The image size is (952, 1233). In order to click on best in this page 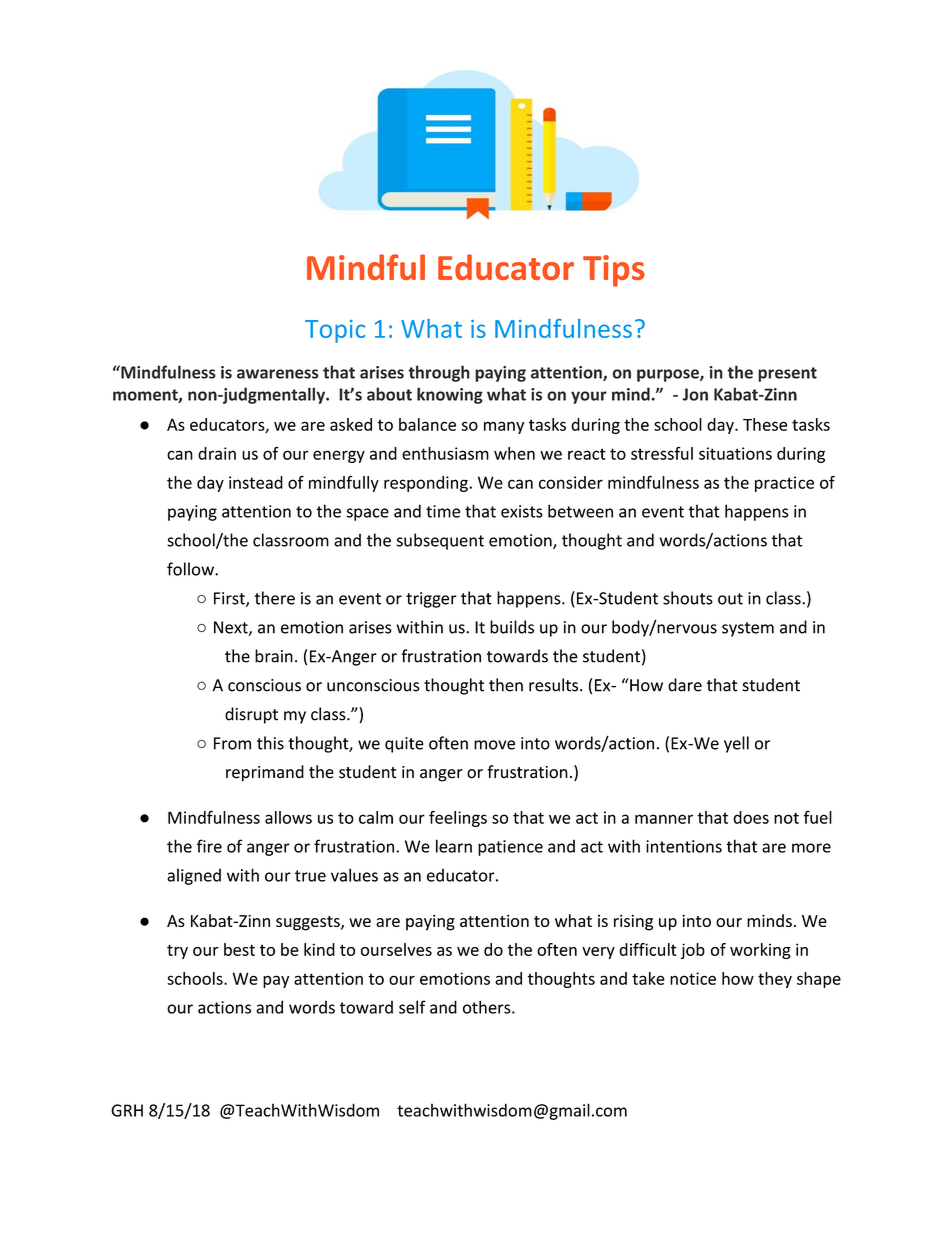, I will do `click(239, 949)`.
